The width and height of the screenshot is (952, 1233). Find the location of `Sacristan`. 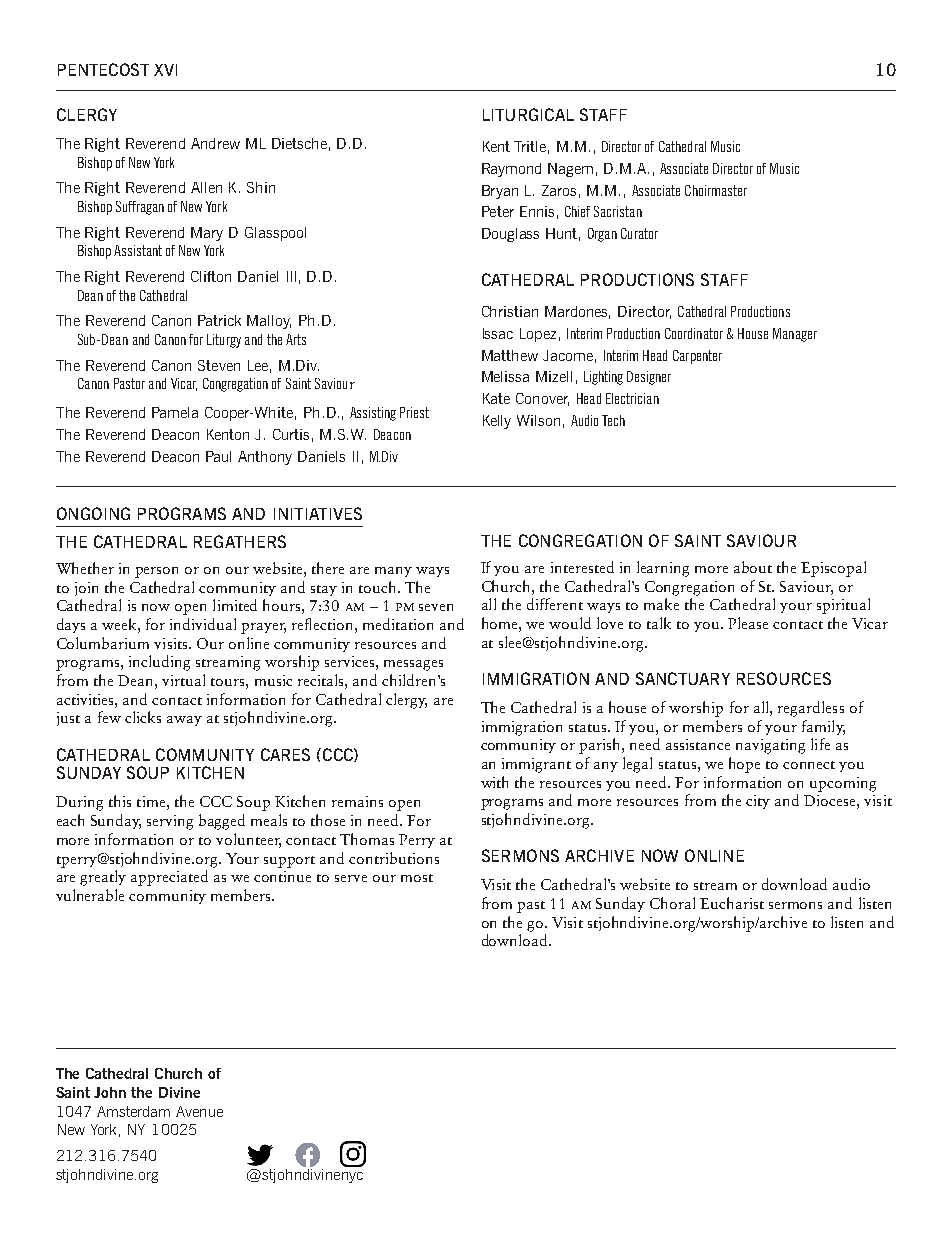

Sacristan is located at coordinates (618, 211).
